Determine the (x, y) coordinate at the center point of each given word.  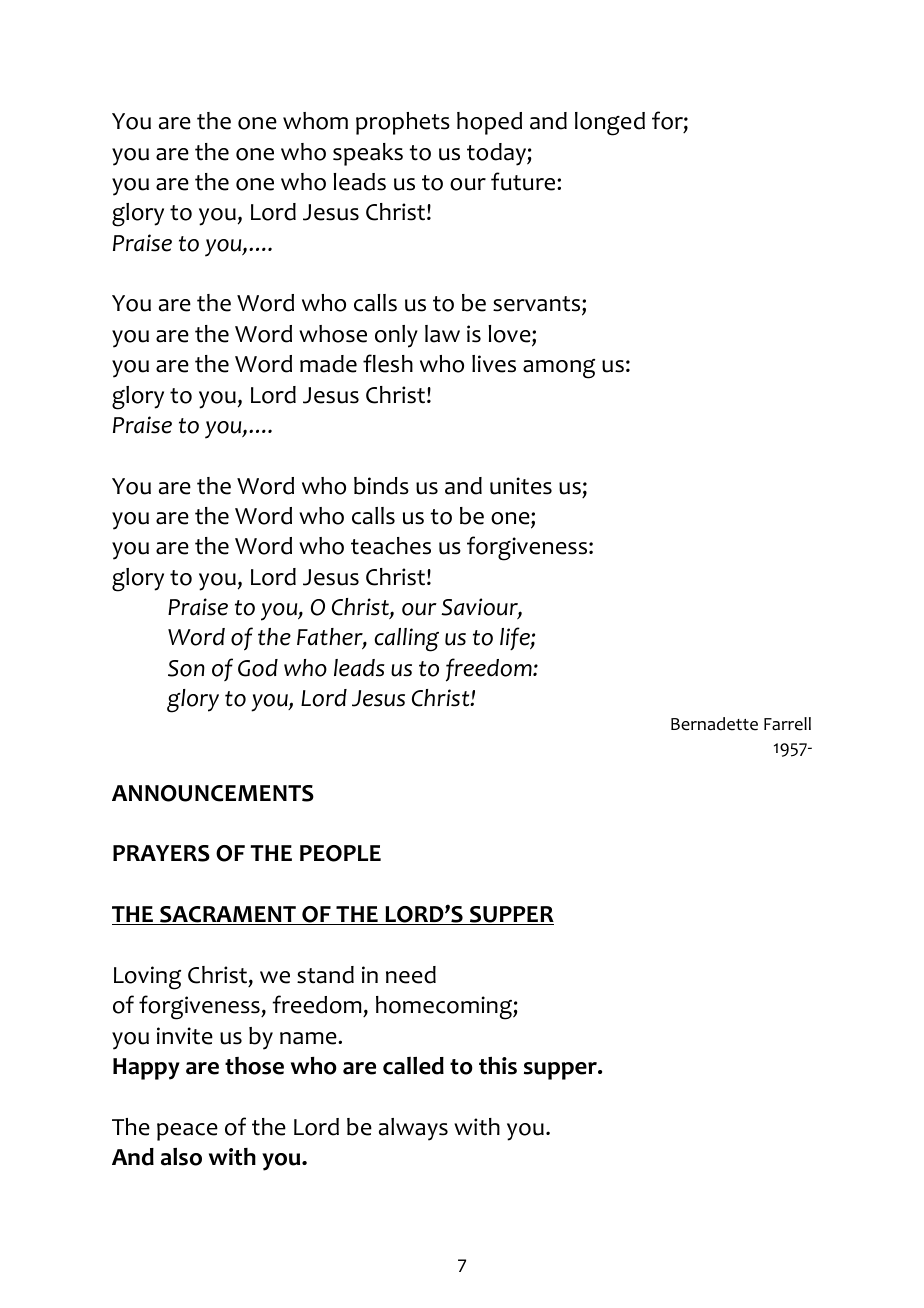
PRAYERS (161, 853)
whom (315, 121)
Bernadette (714, 724)
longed (610, 124)
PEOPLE (340, 853)
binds (381, 486)
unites (521, 486)
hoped (489, 123)
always (413, 1129)
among (559, 369)
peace (187, 1132)
